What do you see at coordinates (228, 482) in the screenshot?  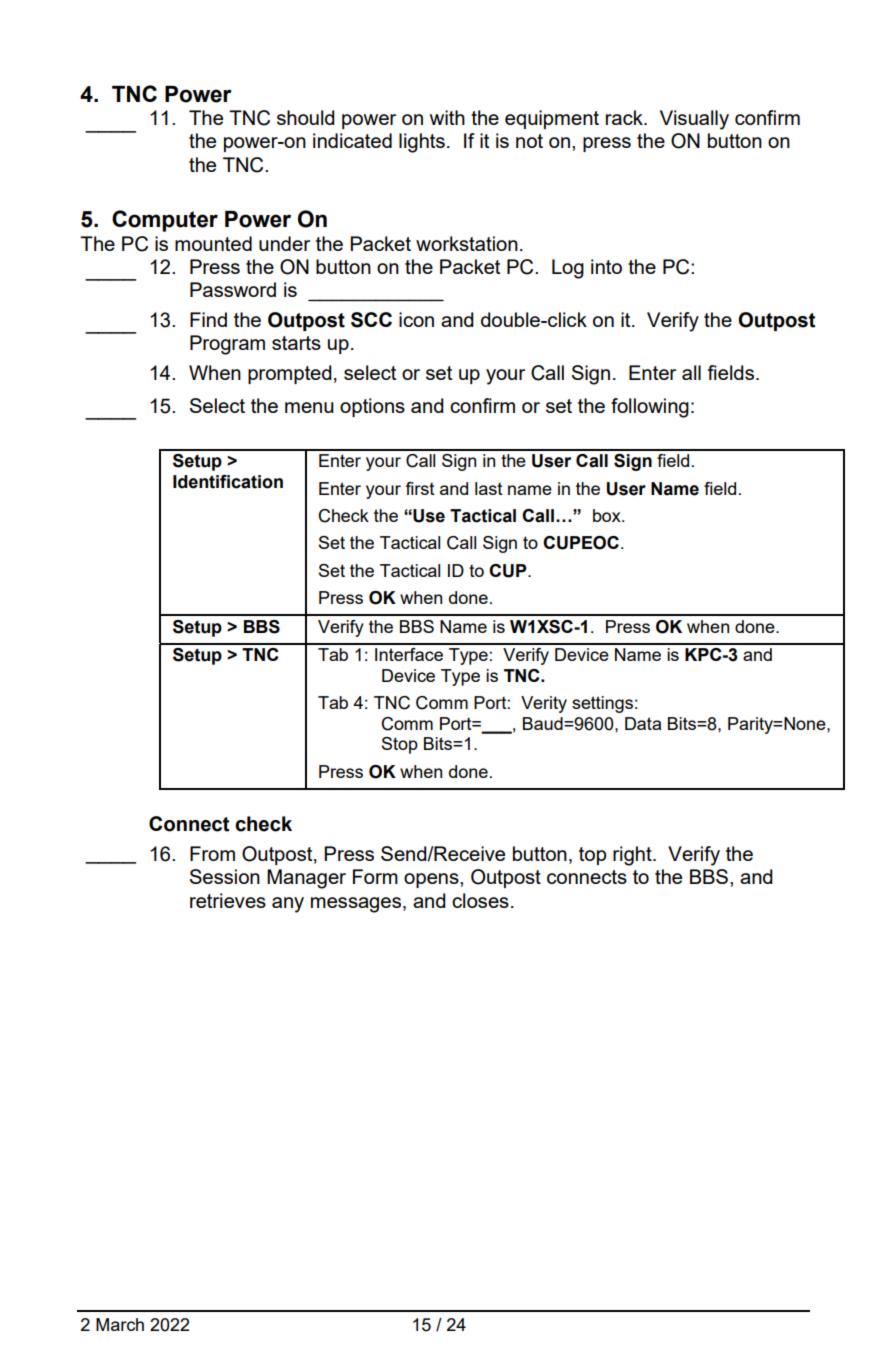 I see `Identification` at bounding box center [228, 482].
